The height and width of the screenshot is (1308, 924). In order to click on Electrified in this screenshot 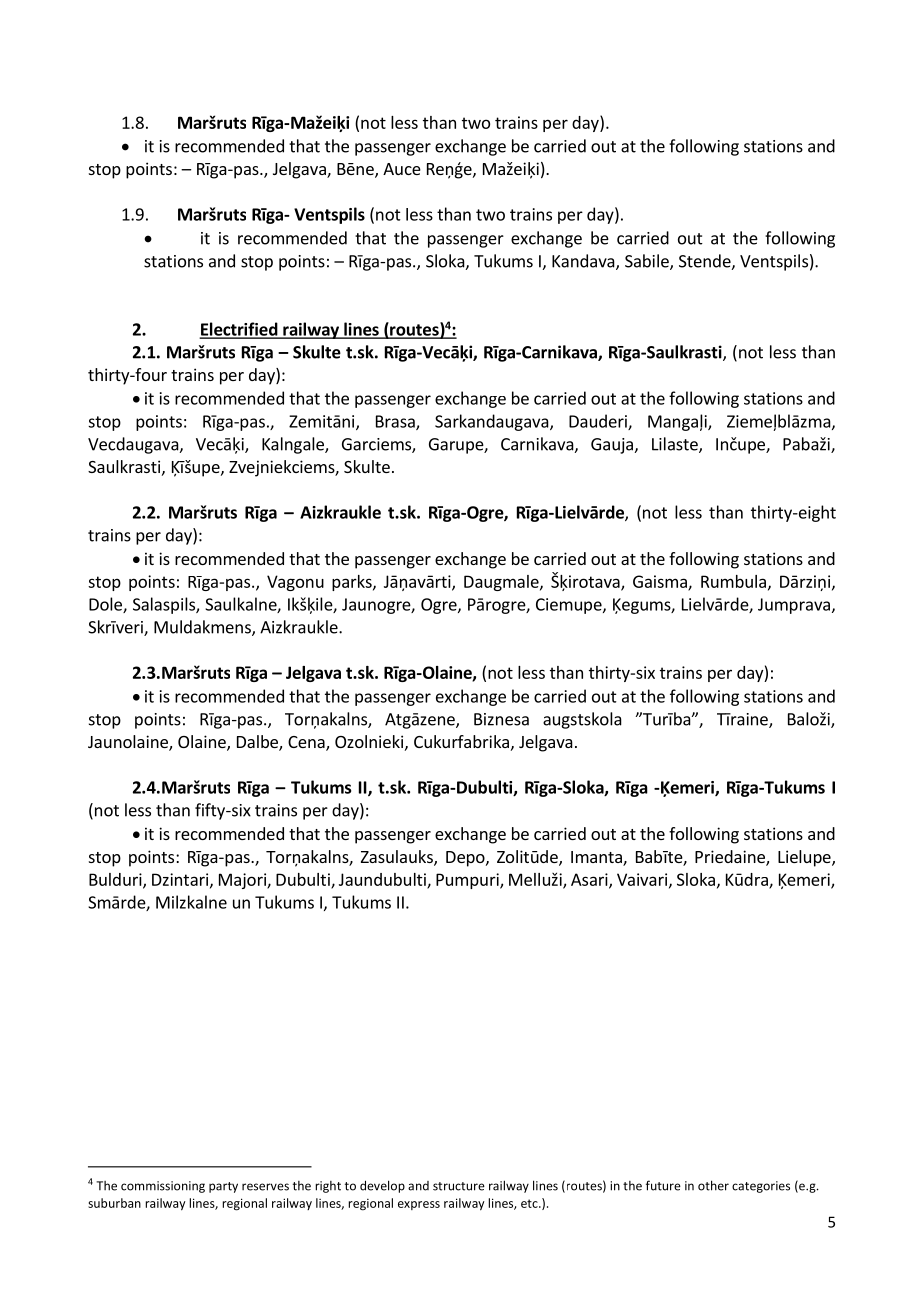, I will do `click(239, 330)`.
